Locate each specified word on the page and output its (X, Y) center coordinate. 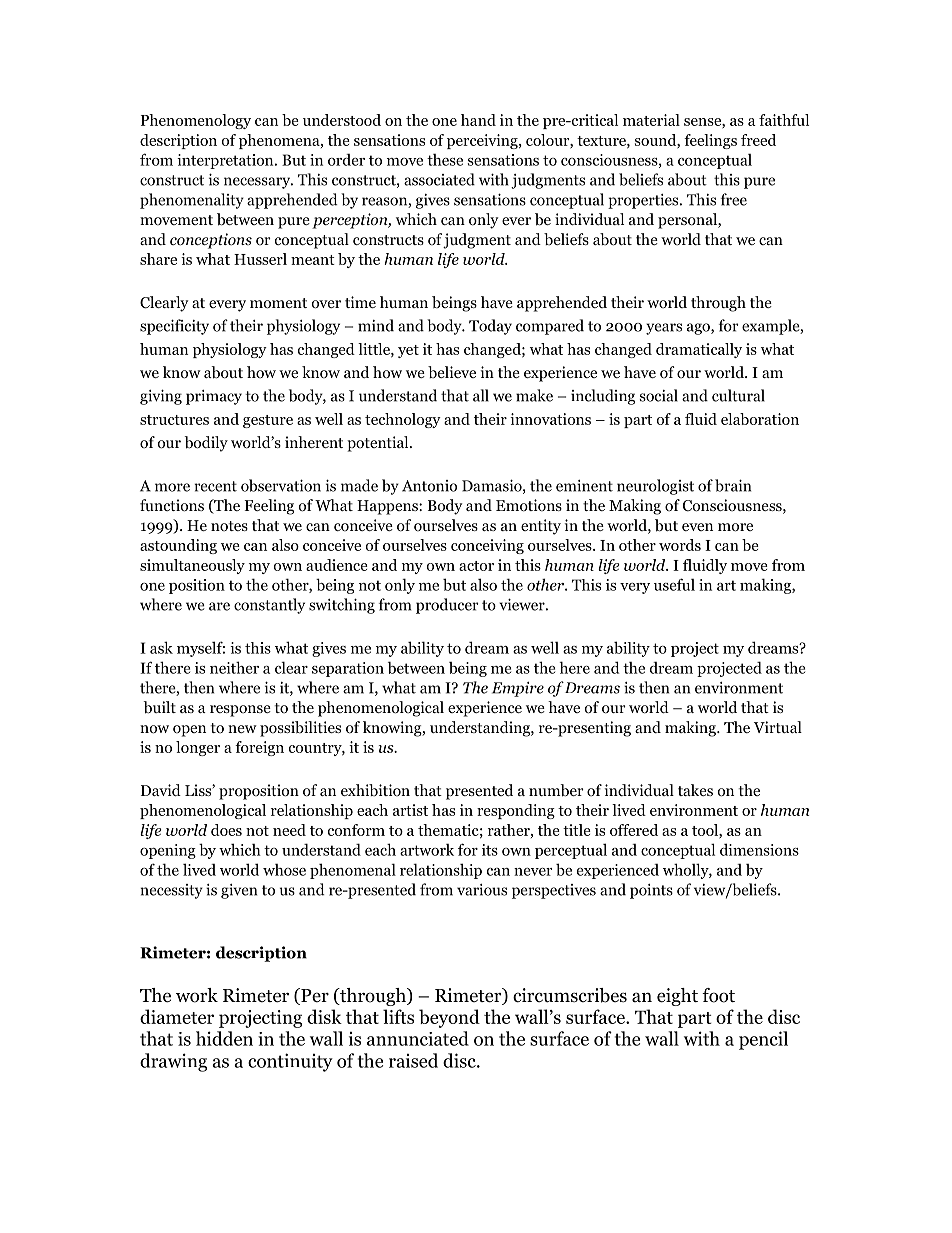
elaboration (760, 419)
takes (695, 790)
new (242, 729)
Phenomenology (196, 121)
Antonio (429, 486)
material (651, 120)
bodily (206, 444)
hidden (224, 1038)
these (445, 159)
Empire (518, 689)
